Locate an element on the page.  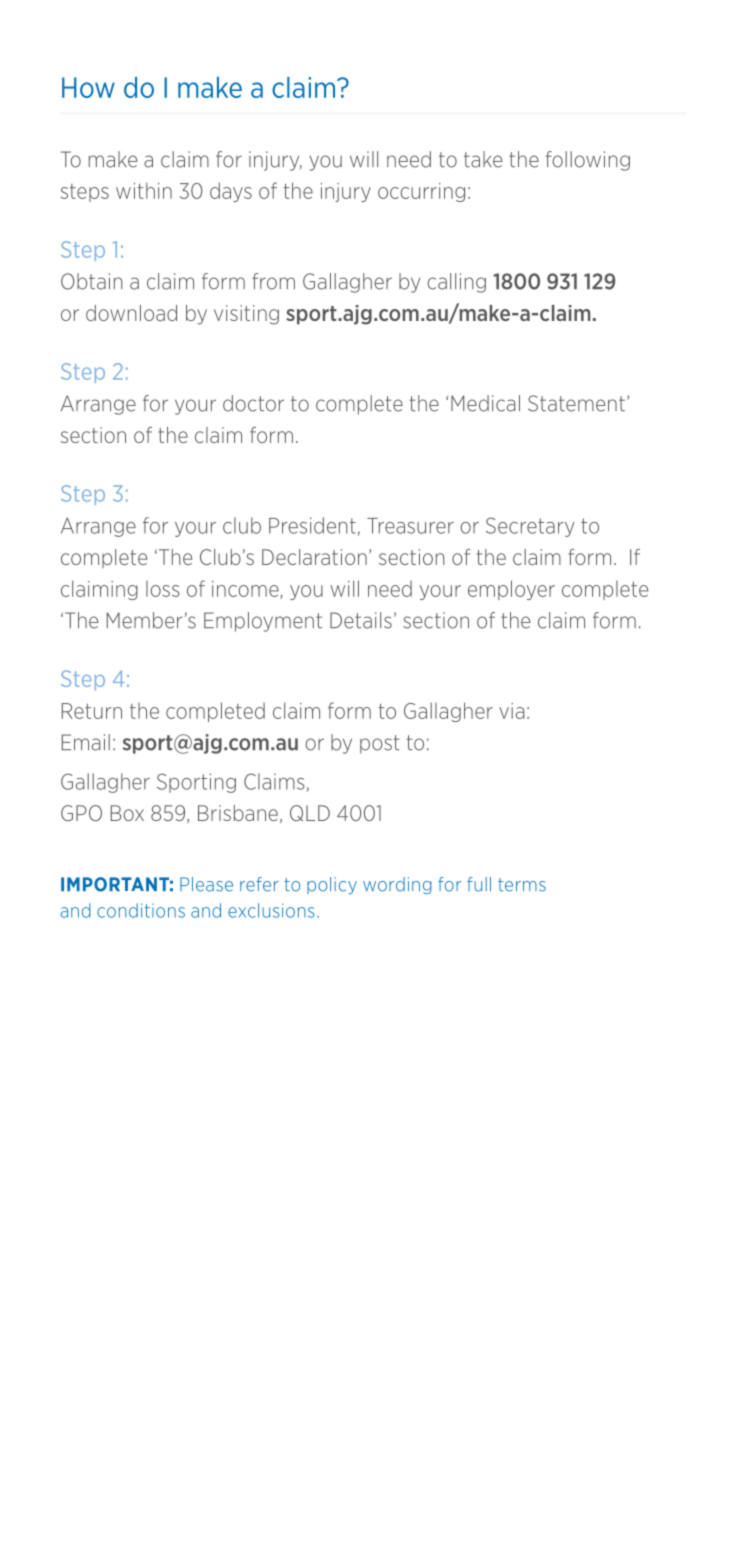
President is located at coordinates (313, 526).
